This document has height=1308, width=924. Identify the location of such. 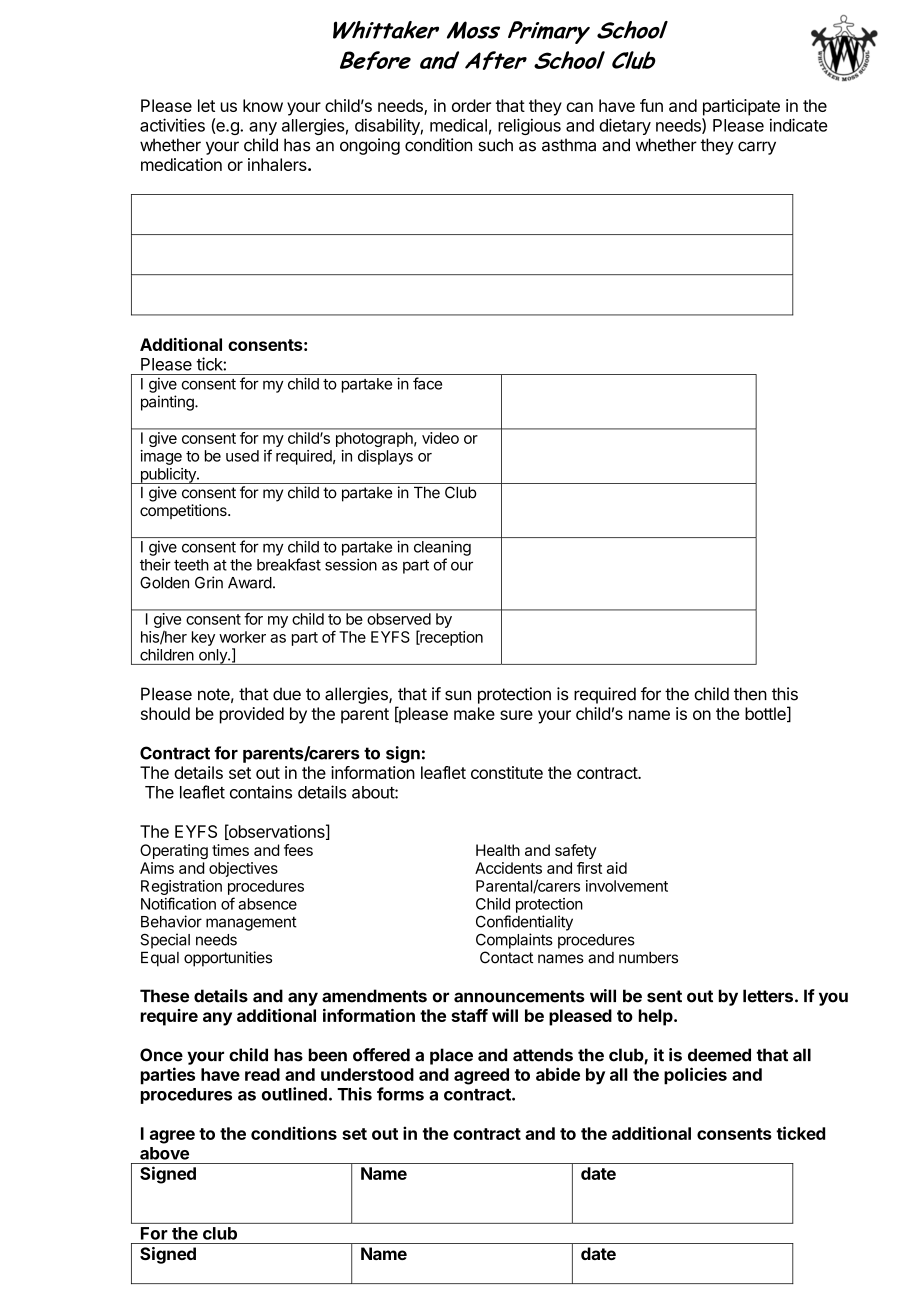
(495, 145).
